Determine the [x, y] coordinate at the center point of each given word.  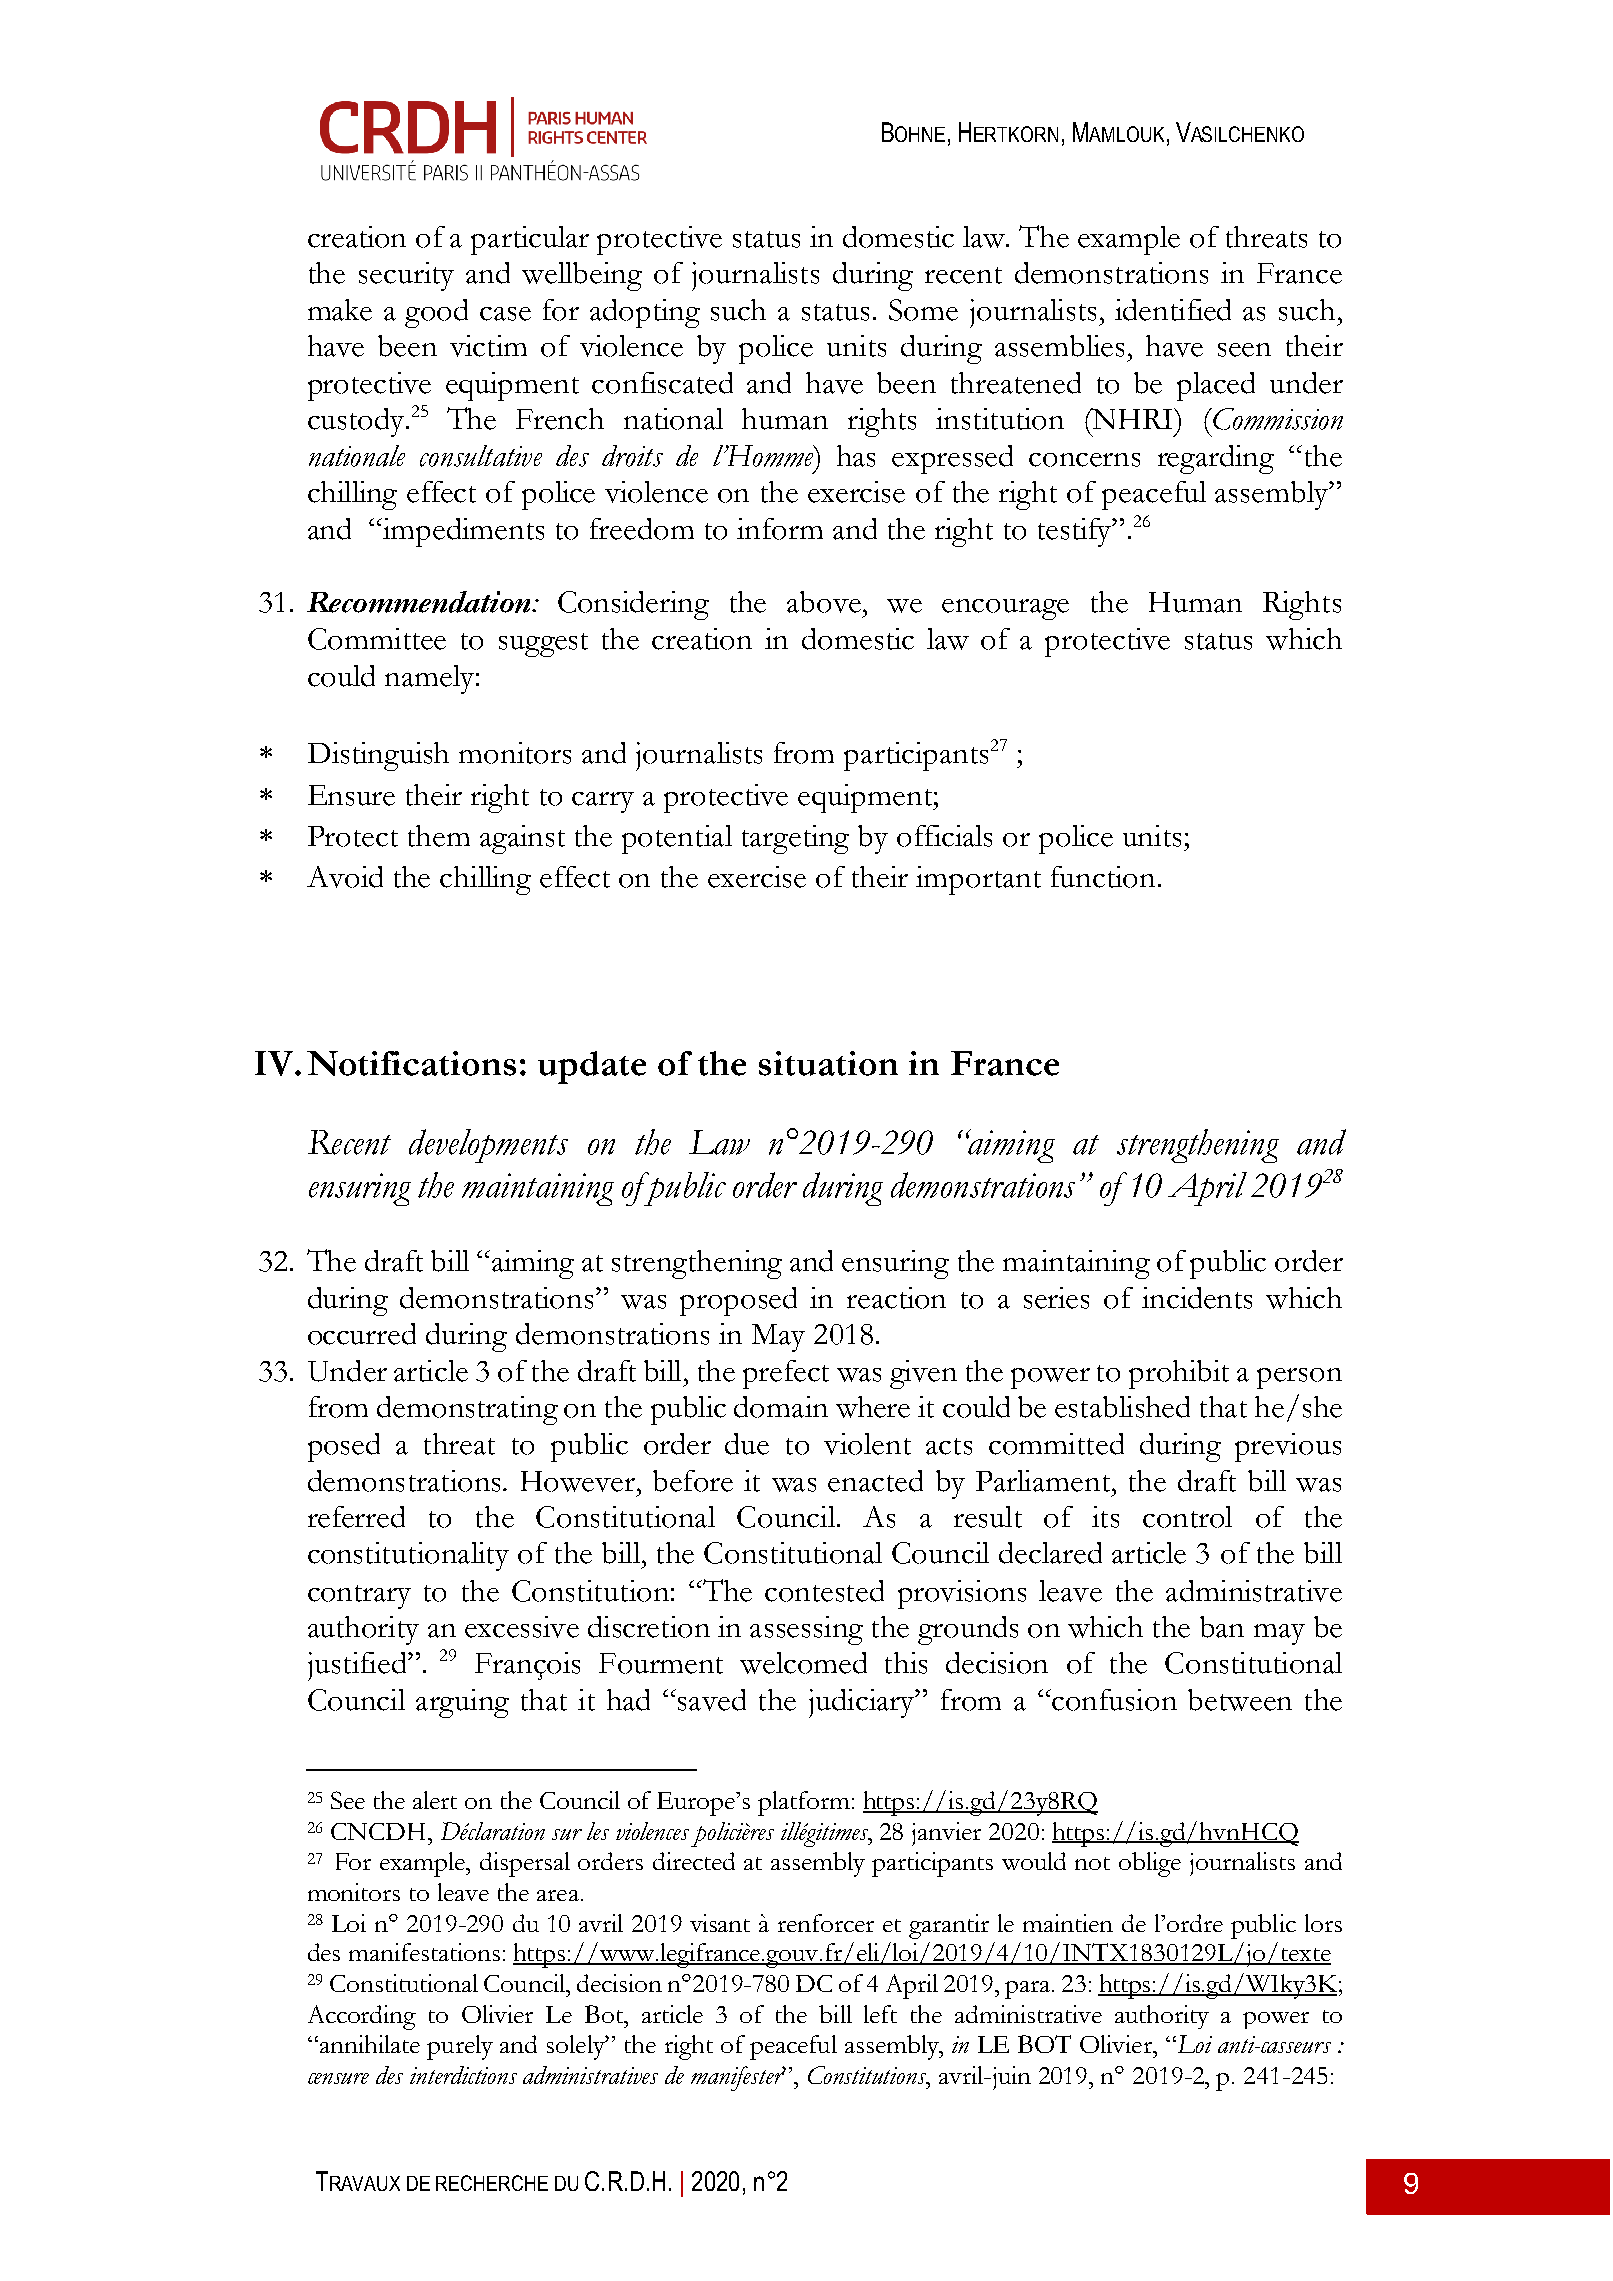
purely [460, 2047]
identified [1173, 310]
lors [1323, 1923]
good [436, 313]
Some [923, 310]
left [880, 2014]
